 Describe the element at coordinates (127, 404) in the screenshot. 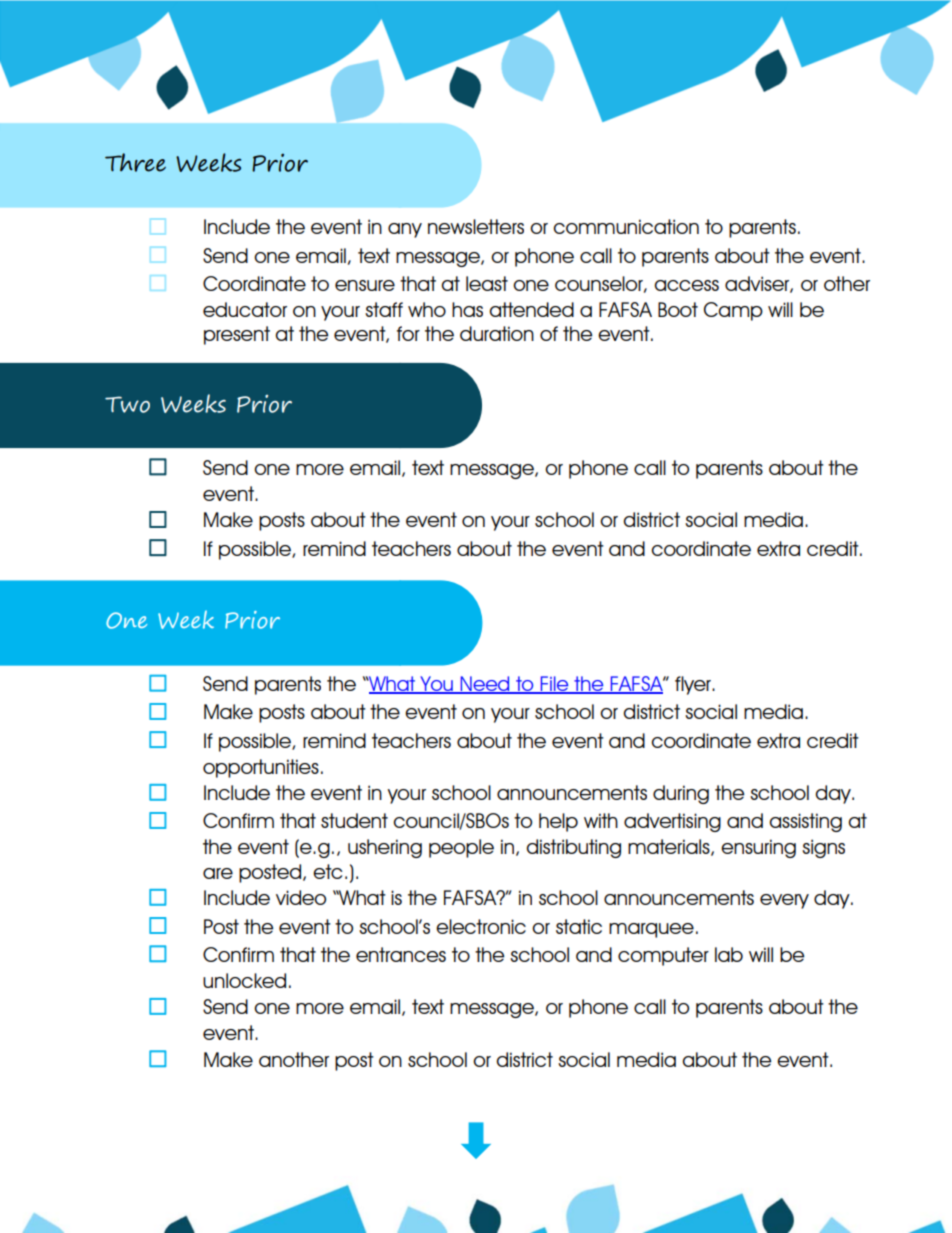

I see `Two` at that location.
